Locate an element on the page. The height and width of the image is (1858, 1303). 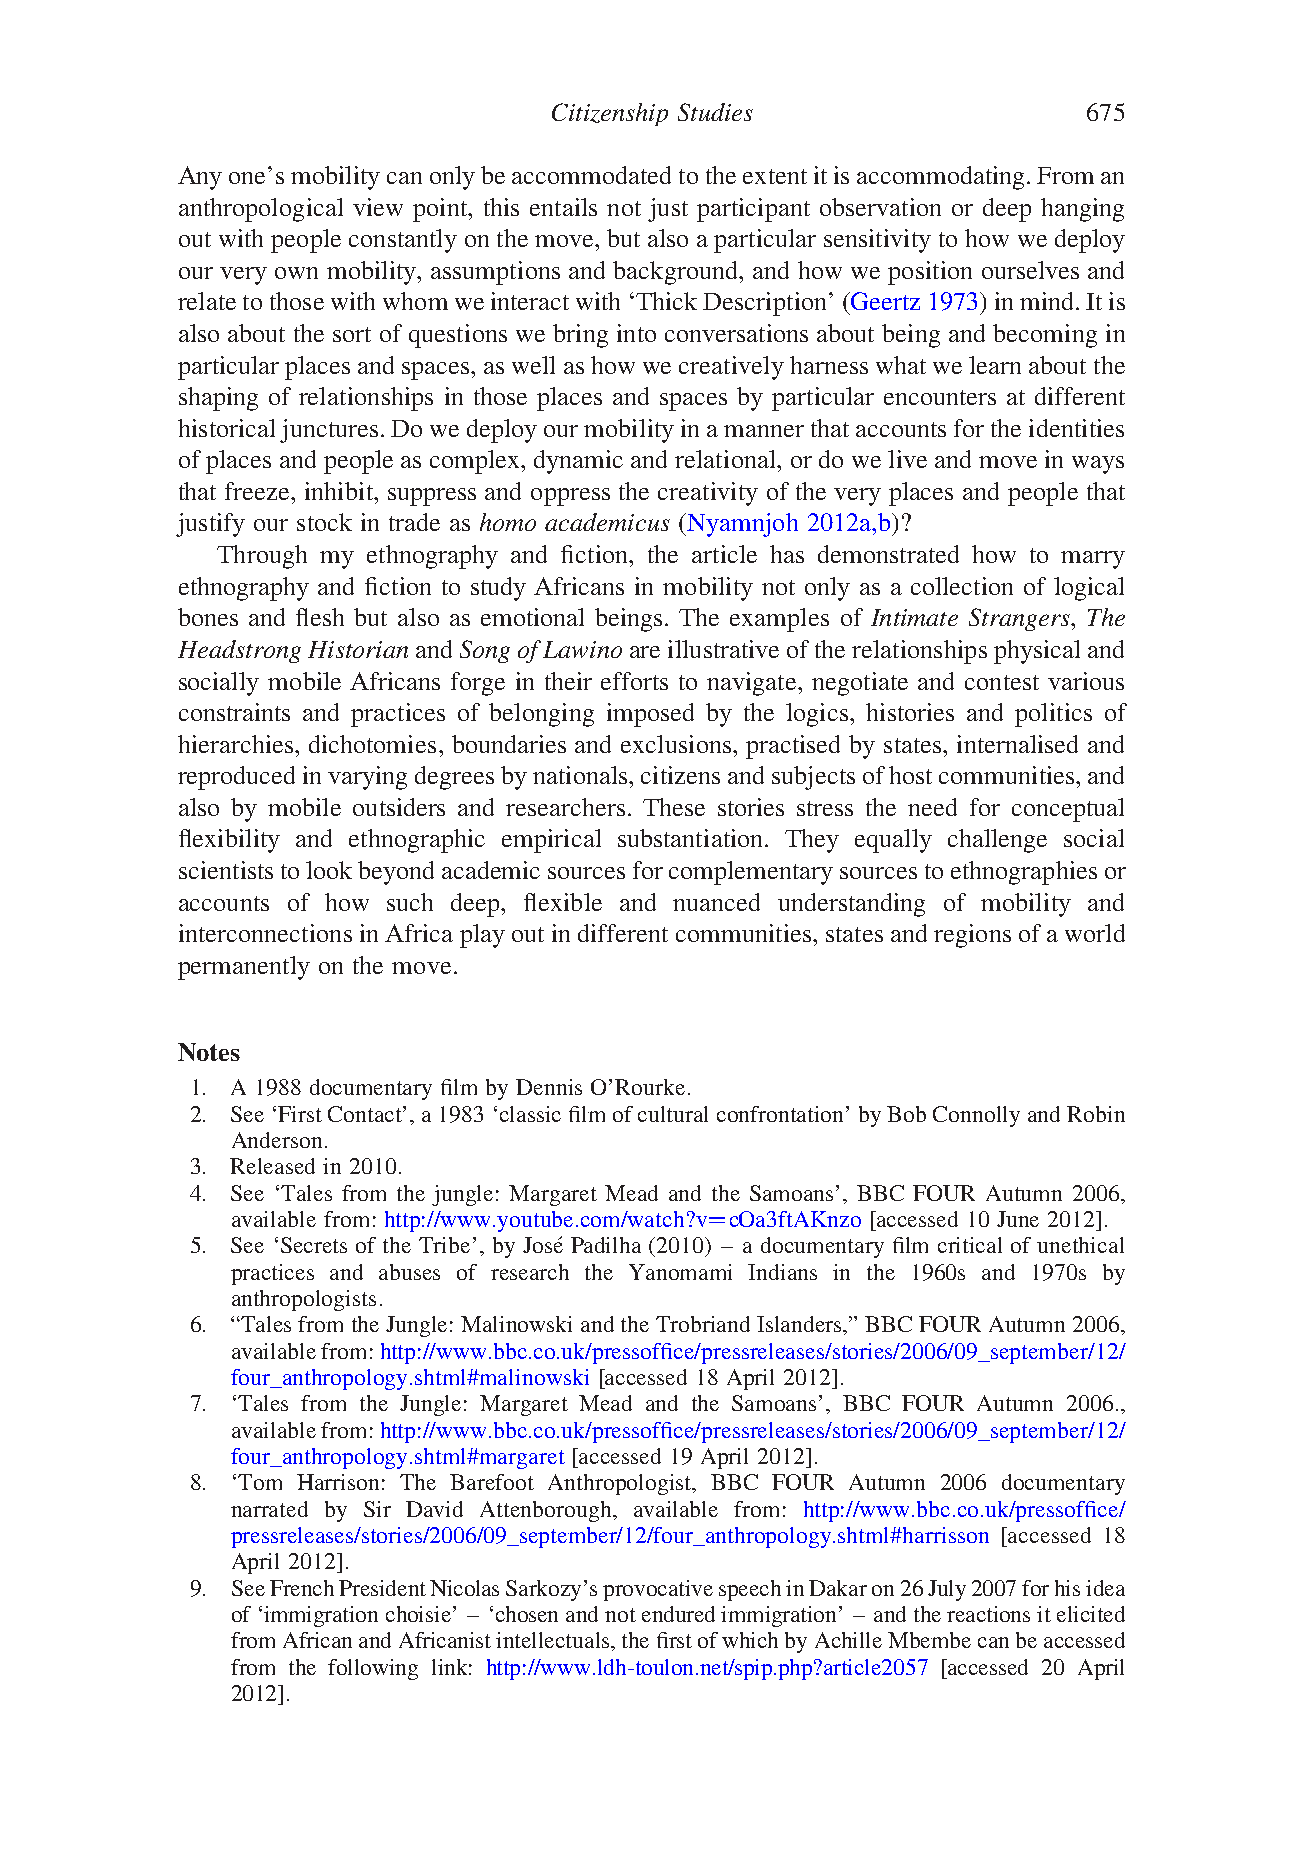
nuanced is located at coordinates (716, 902).
